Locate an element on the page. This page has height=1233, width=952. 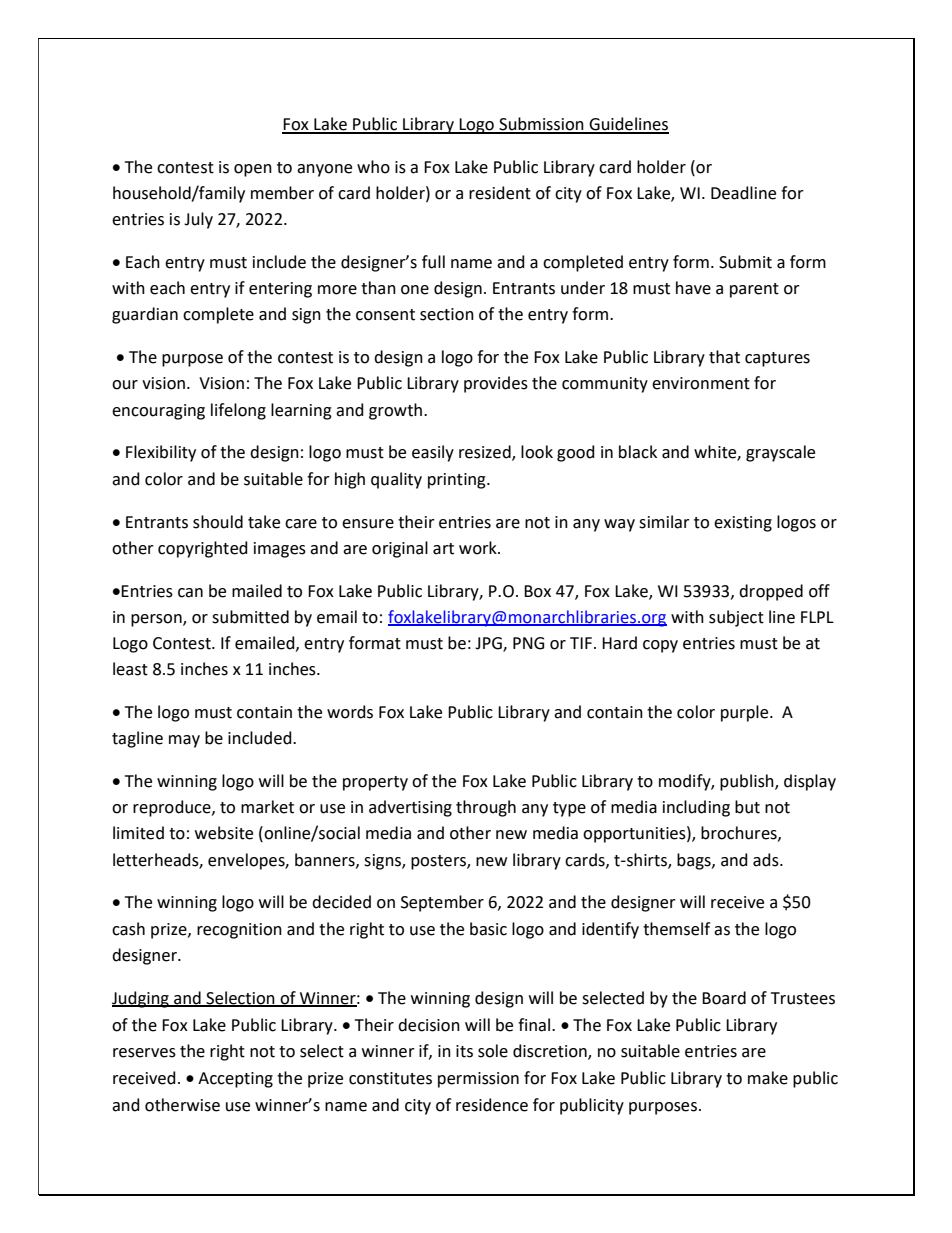
subject is located at coordinates (736, 618).
